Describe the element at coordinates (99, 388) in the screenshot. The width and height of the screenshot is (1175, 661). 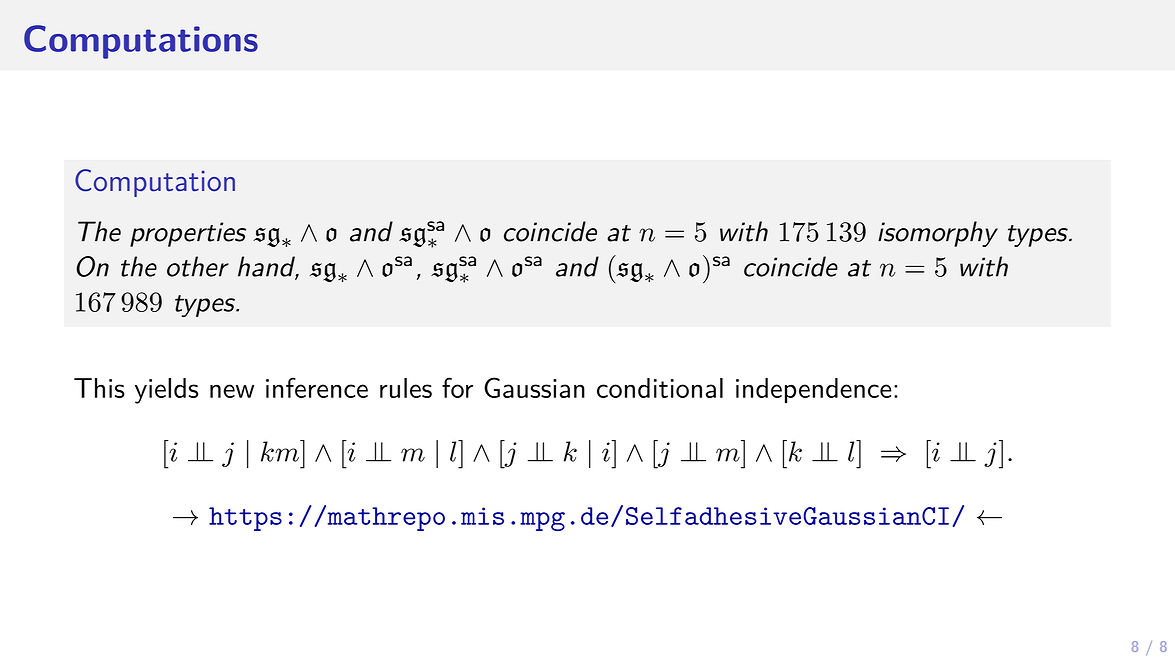
I see `This` at that location.
